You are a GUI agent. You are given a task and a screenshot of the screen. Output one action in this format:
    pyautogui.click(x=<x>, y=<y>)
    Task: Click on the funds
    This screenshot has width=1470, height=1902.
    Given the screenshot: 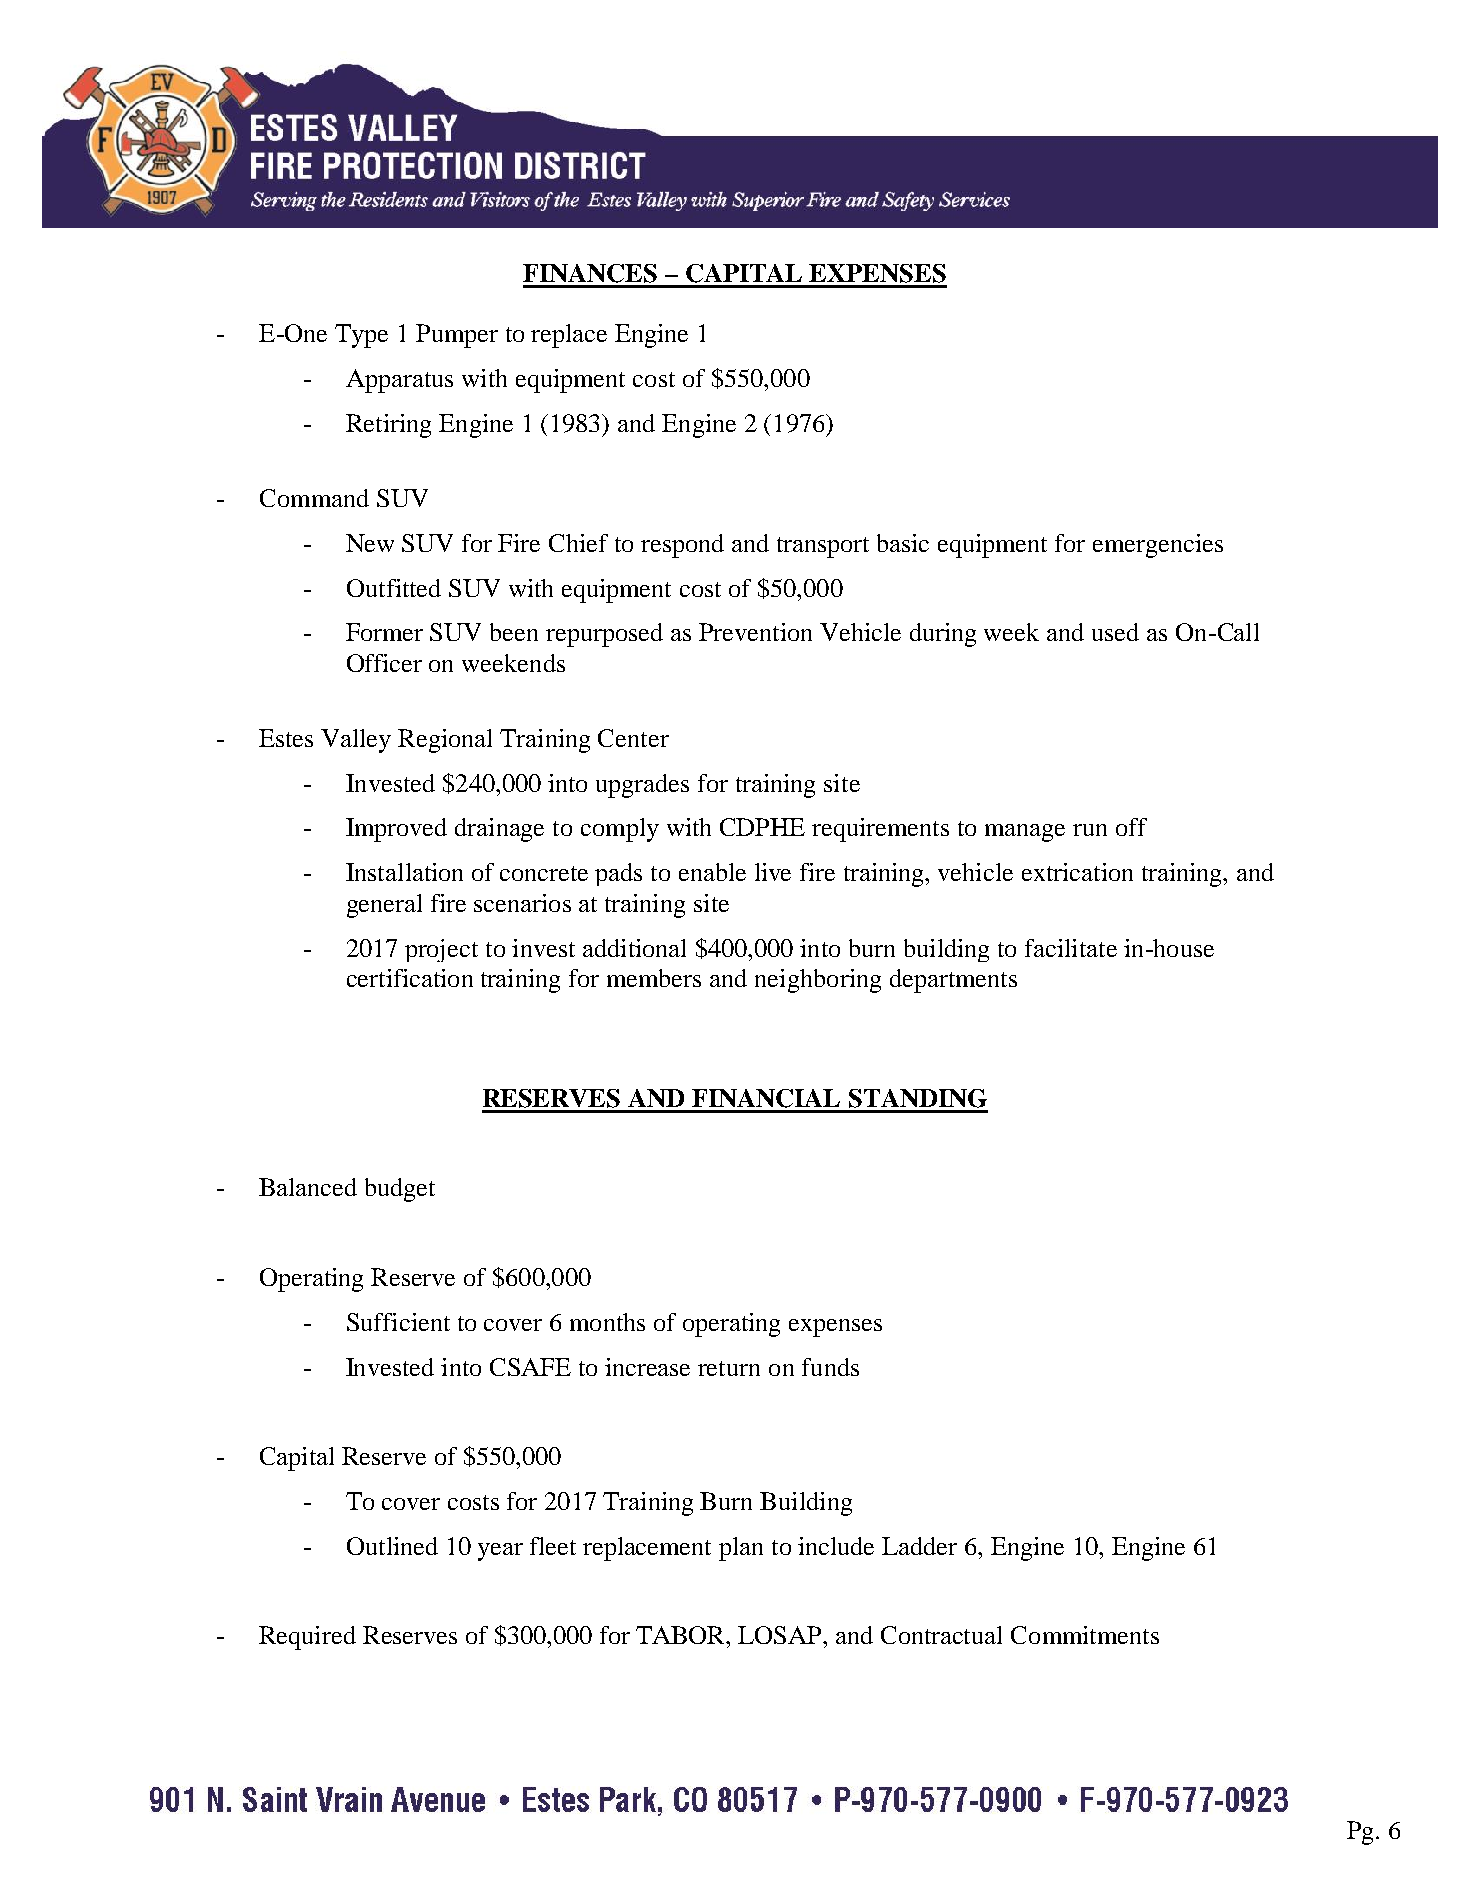 What is the action you would take?
    pyautogui.click(x=830, y=1367)
